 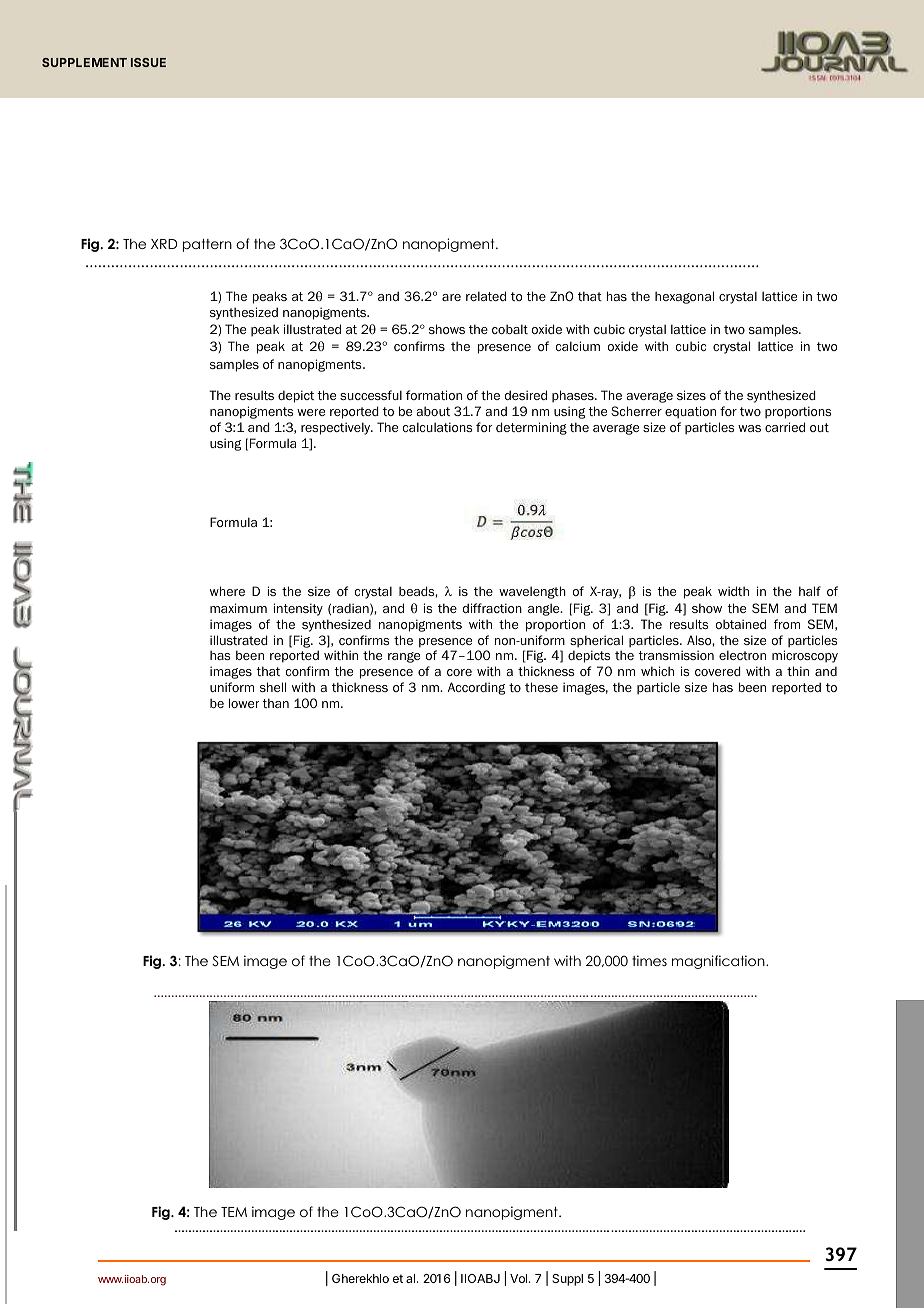 What do you see at coordinates (486, 296) in the page?
I see `related` at bounding box center [486, 296].
